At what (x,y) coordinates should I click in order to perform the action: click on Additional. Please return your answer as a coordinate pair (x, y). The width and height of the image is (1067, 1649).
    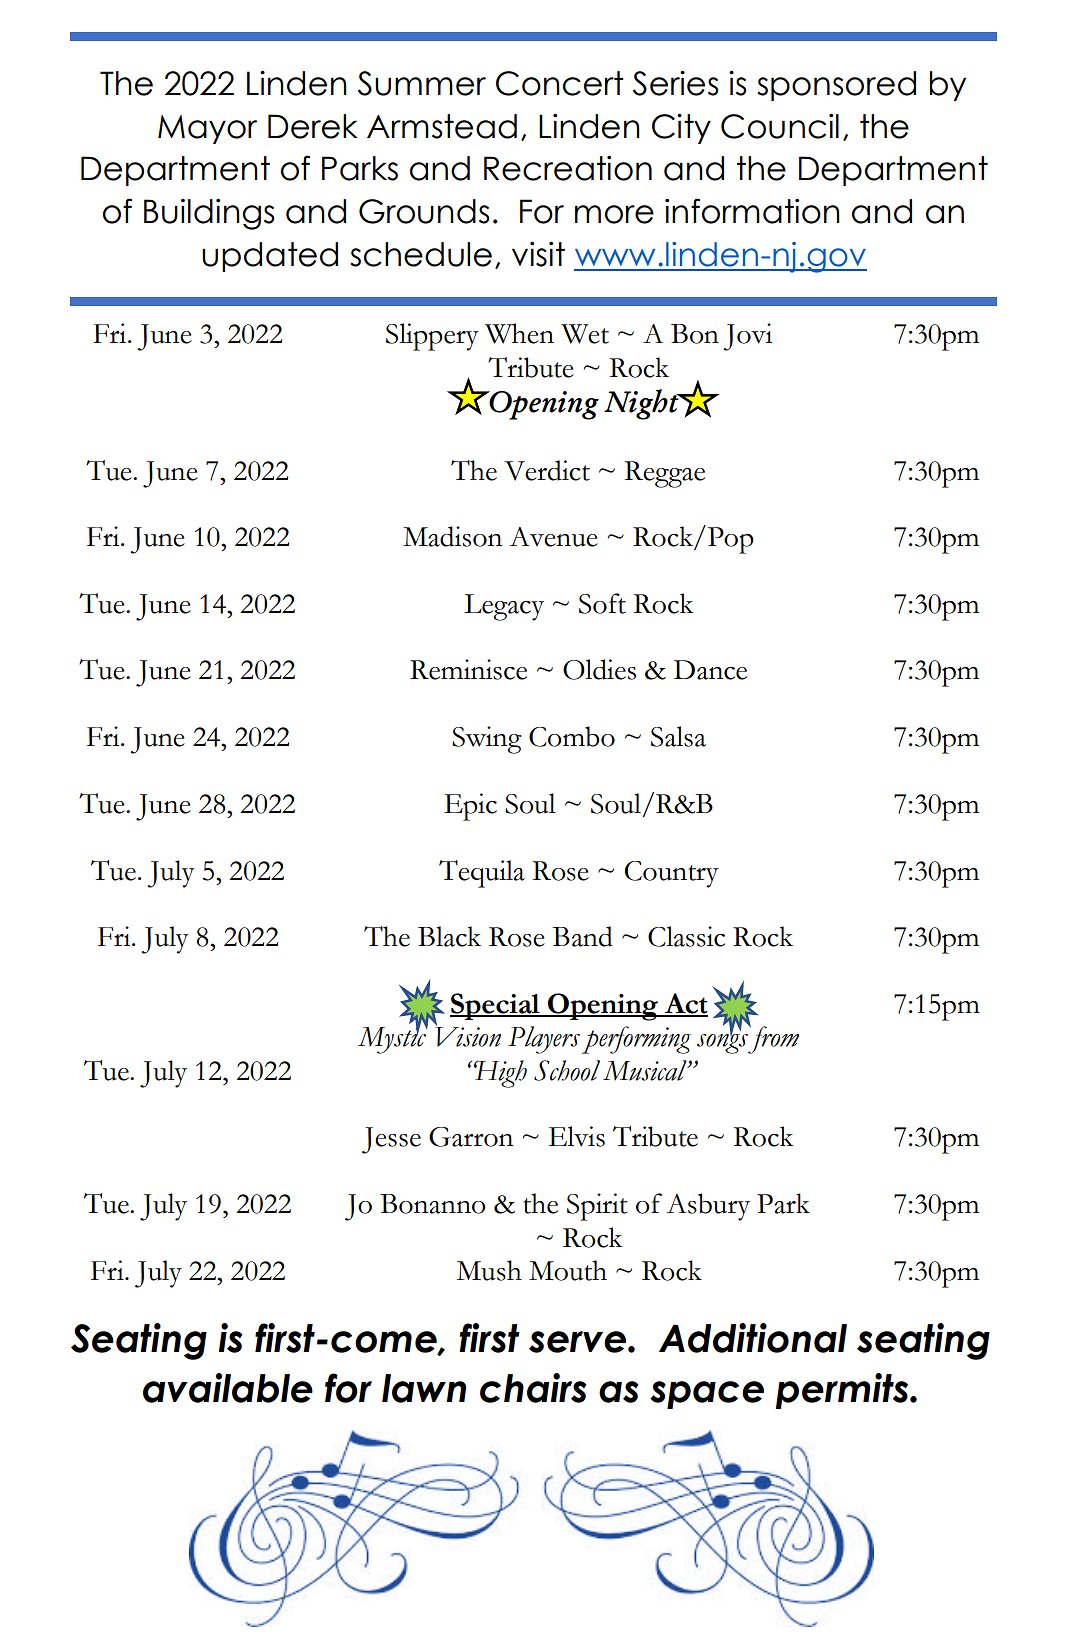
    Looking at the image, I should click on (753, 1338).
